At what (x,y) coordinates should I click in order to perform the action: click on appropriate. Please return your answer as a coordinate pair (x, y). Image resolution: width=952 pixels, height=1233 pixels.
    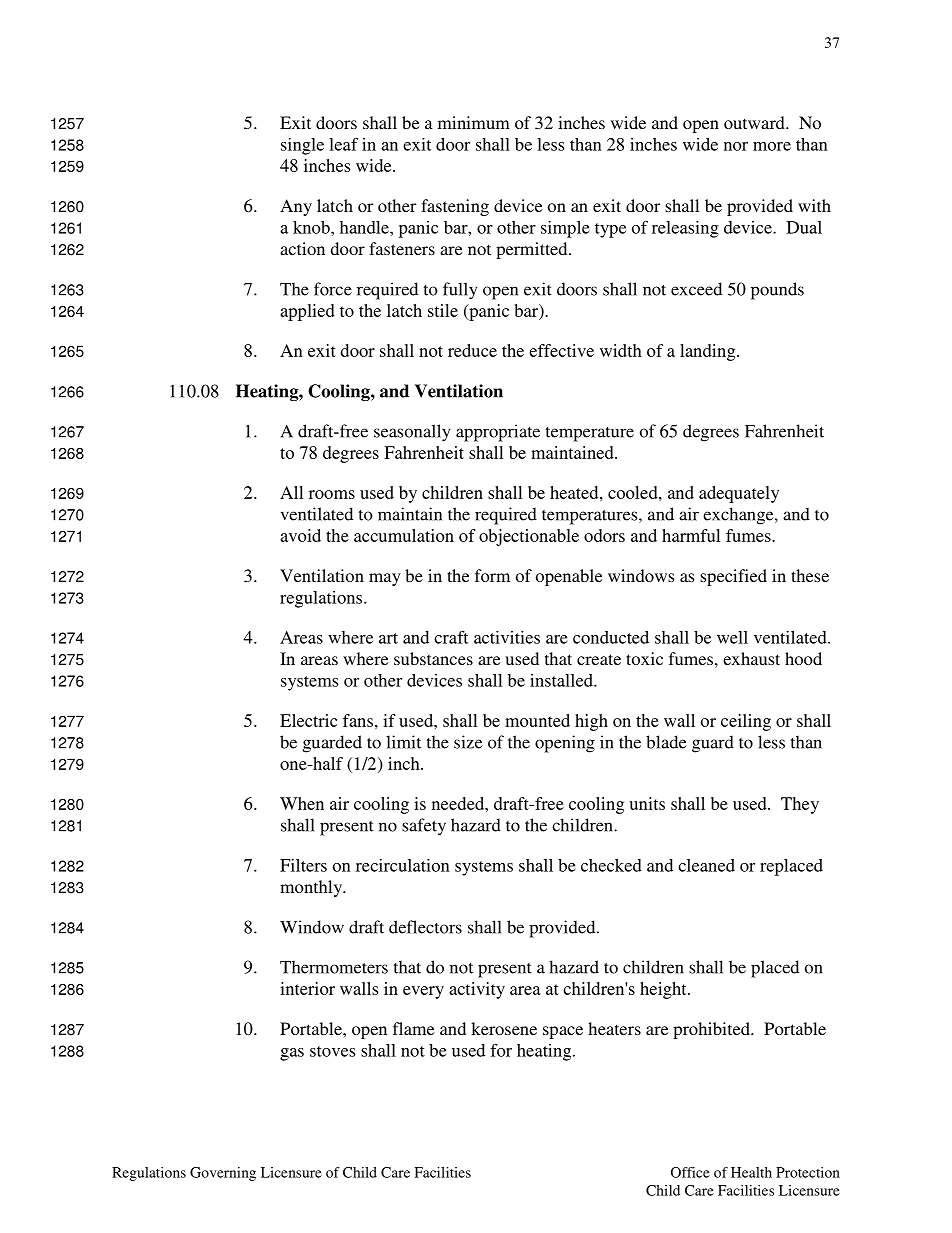
    Looking at the image, I should click on (498, 433).
